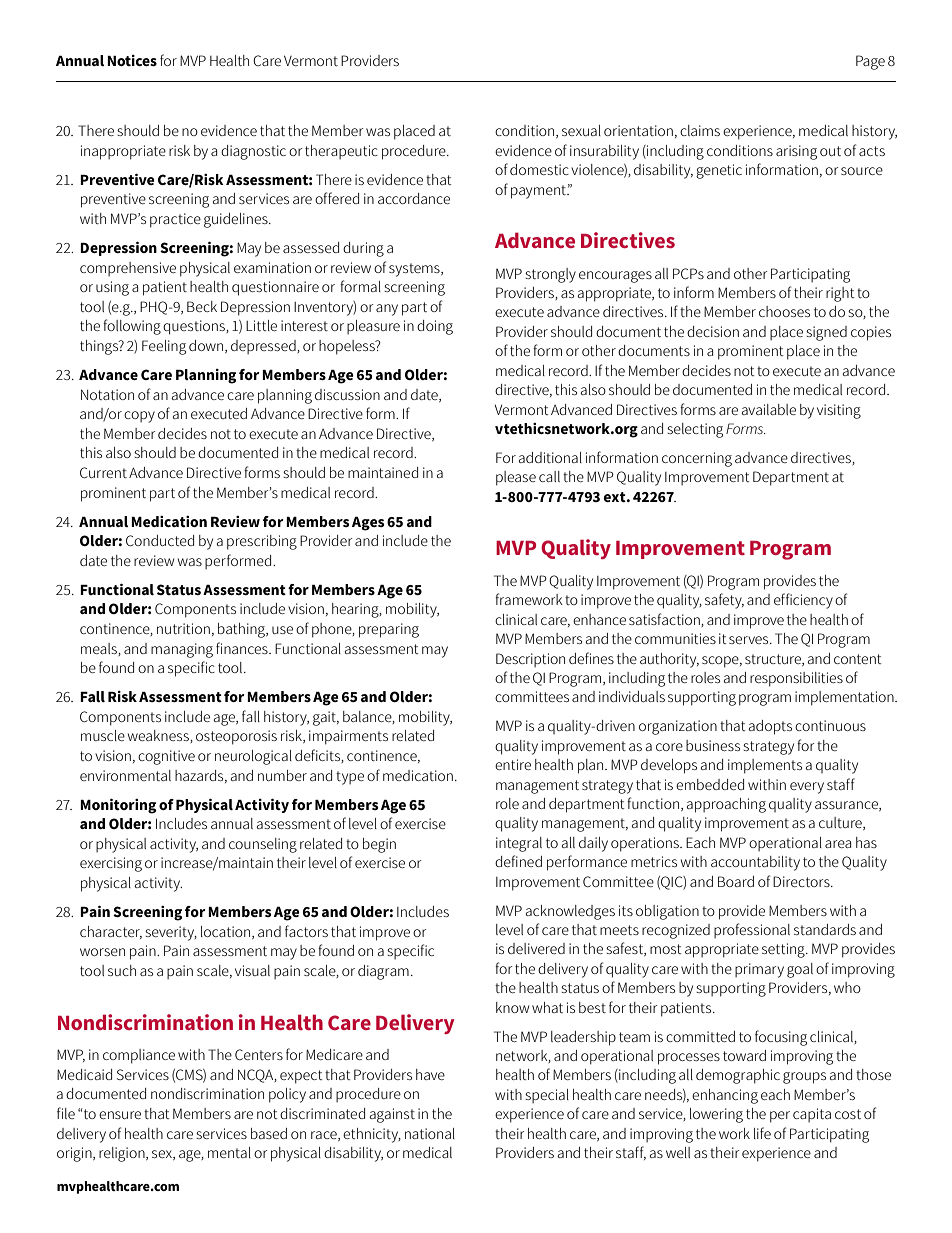 The image size is (952, 1233). What do you see at coordinates (581, 130) in the page?
I see `sexual` at bounding box center [581, 130].
